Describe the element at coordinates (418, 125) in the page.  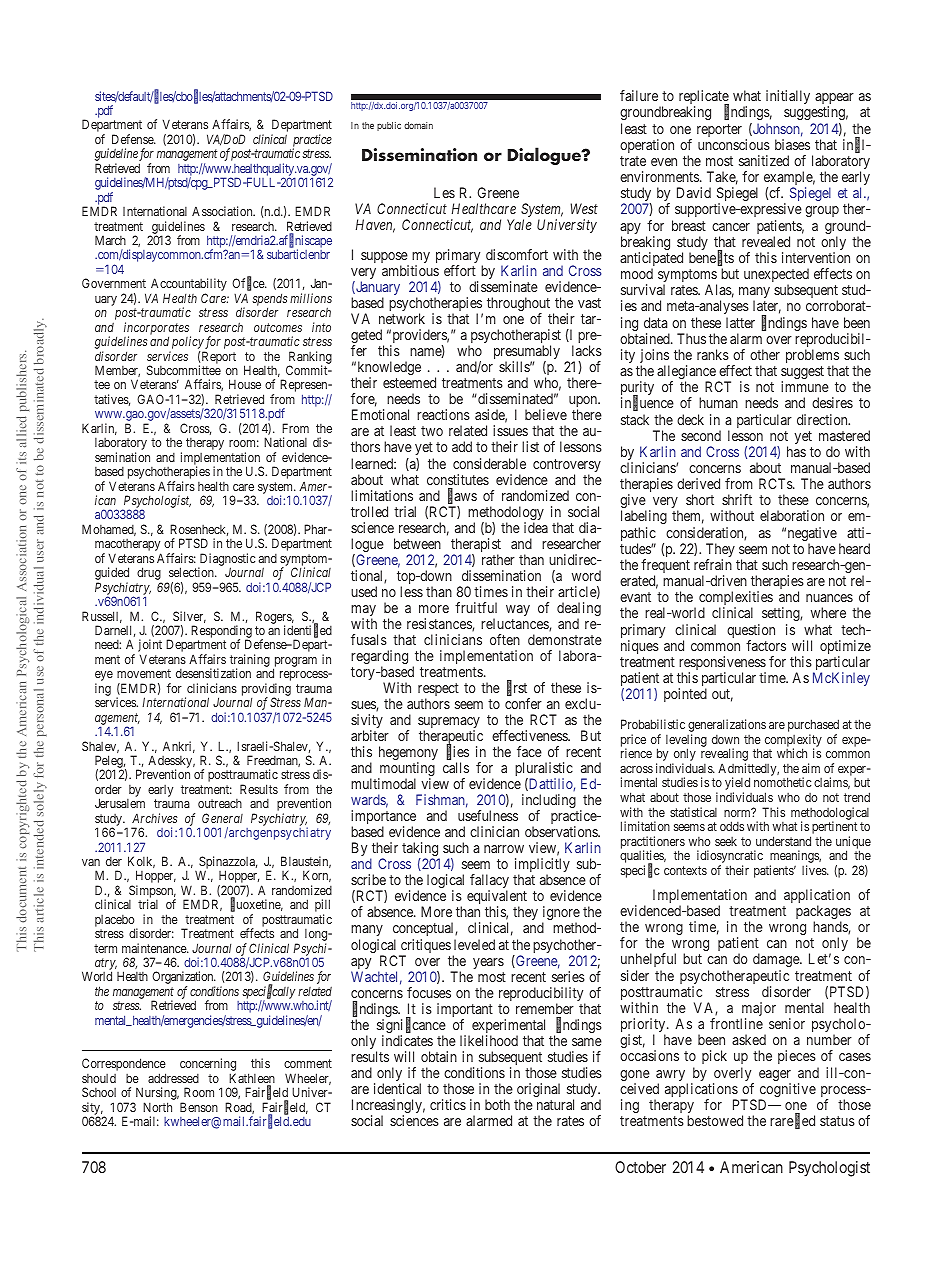
I see `domain` at that location.
